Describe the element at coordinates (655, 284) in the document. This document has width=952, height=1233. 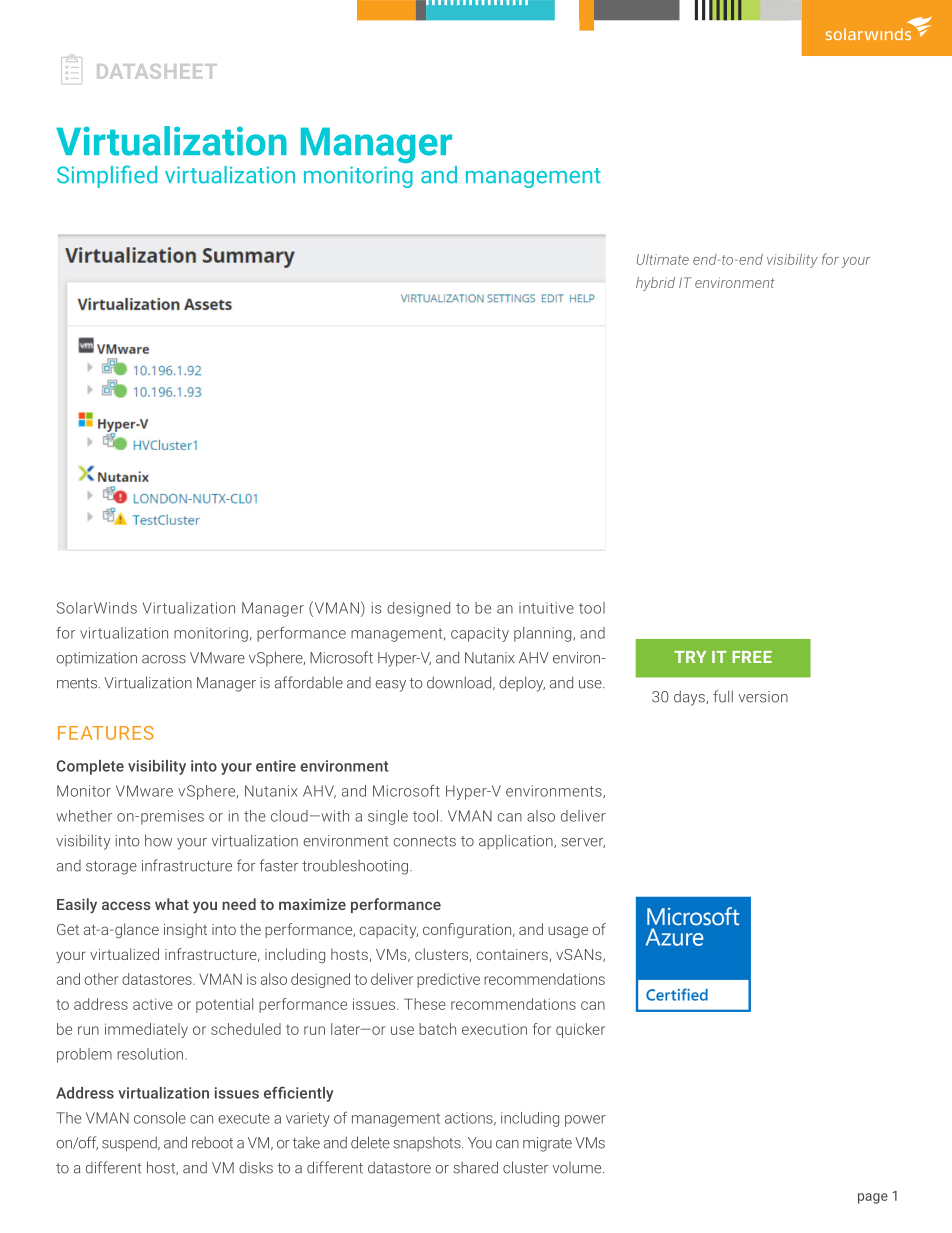
I see `hybrid` at that location.
